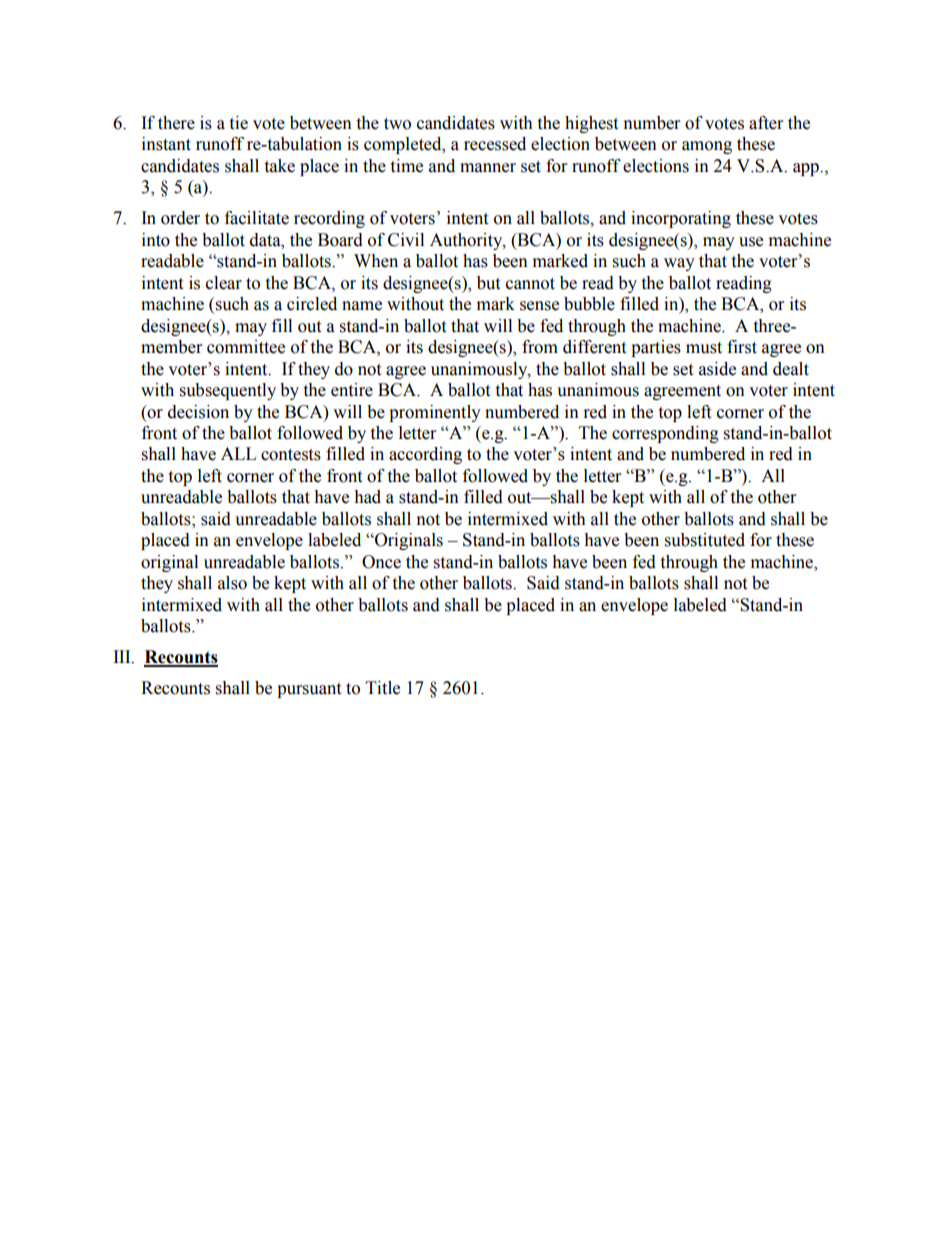 This page has height=1233, width=952. I want to click on Title, so click(383, 688).
